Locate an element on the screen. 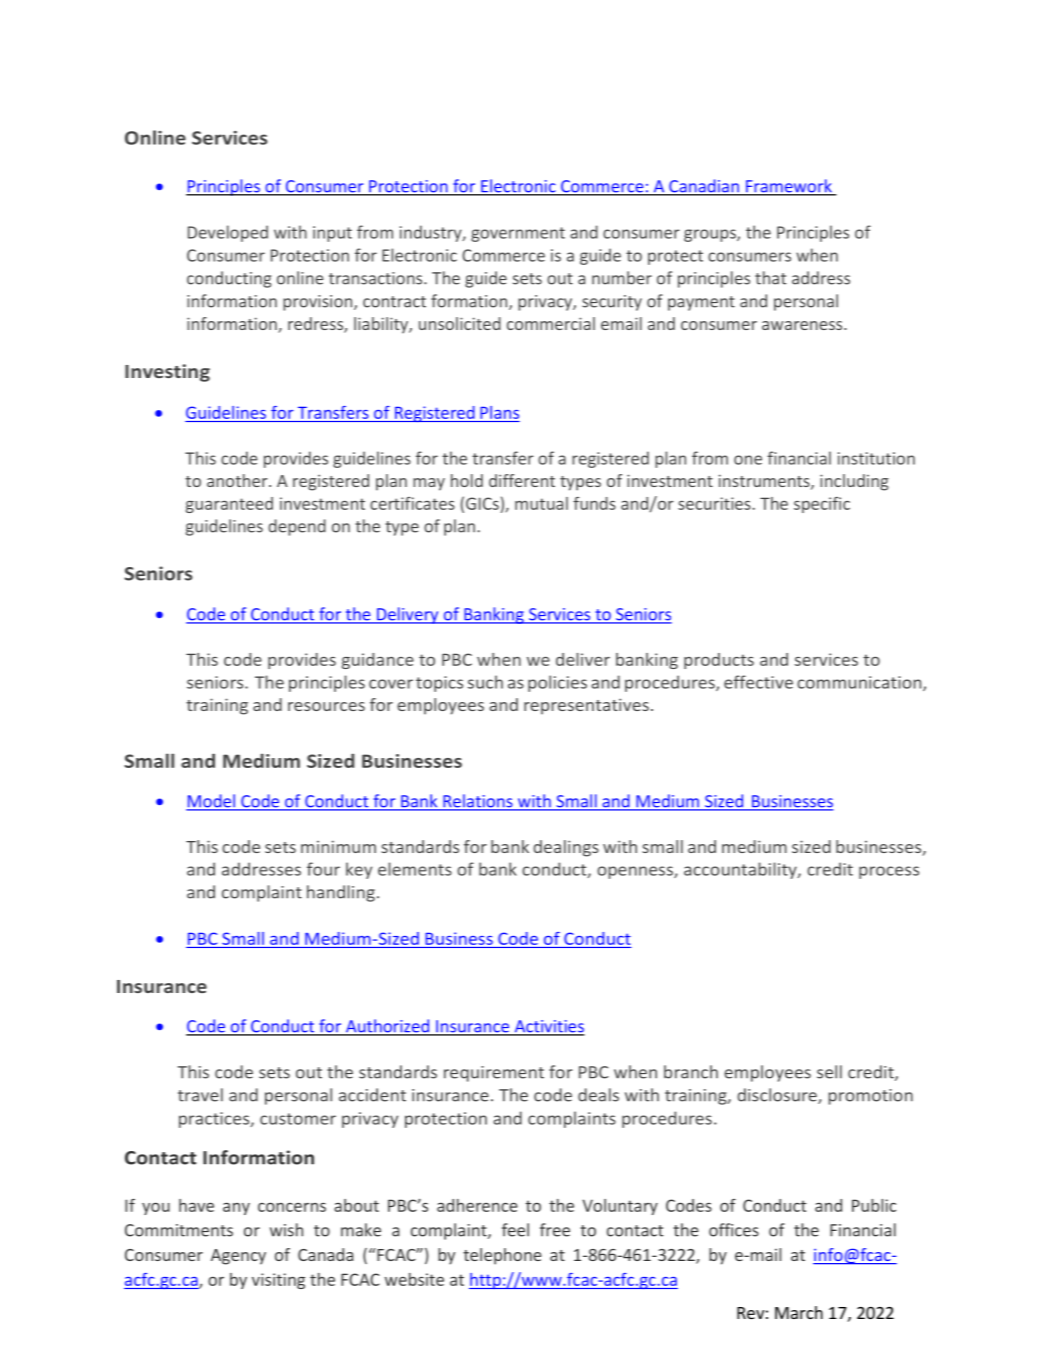  that is located at coordinates (770, 278).
